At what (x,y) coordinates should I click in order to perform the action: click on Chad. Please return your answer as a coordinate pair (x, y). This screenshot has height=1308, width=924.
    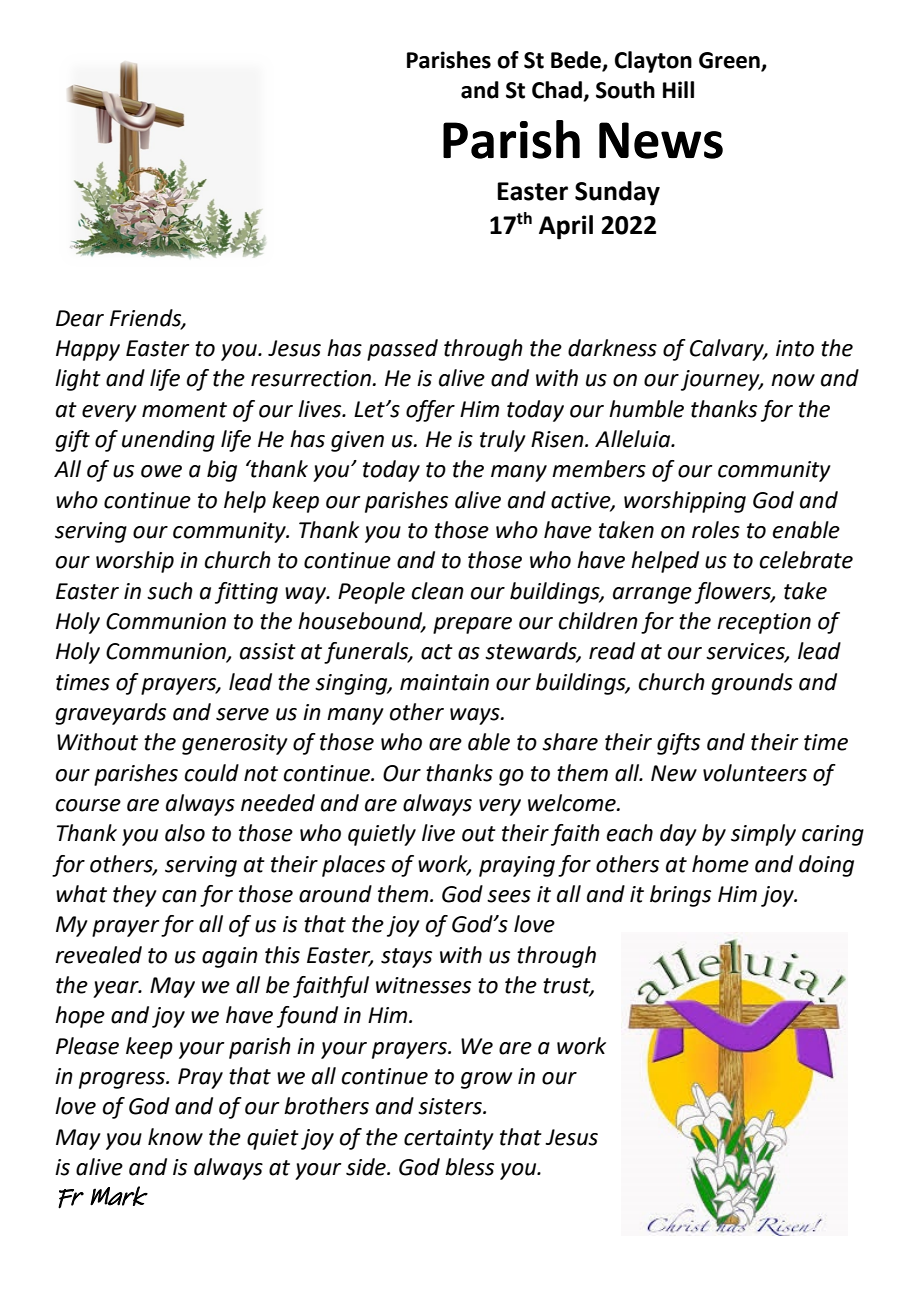
    Looking at the image, I should click on (558, 91).
